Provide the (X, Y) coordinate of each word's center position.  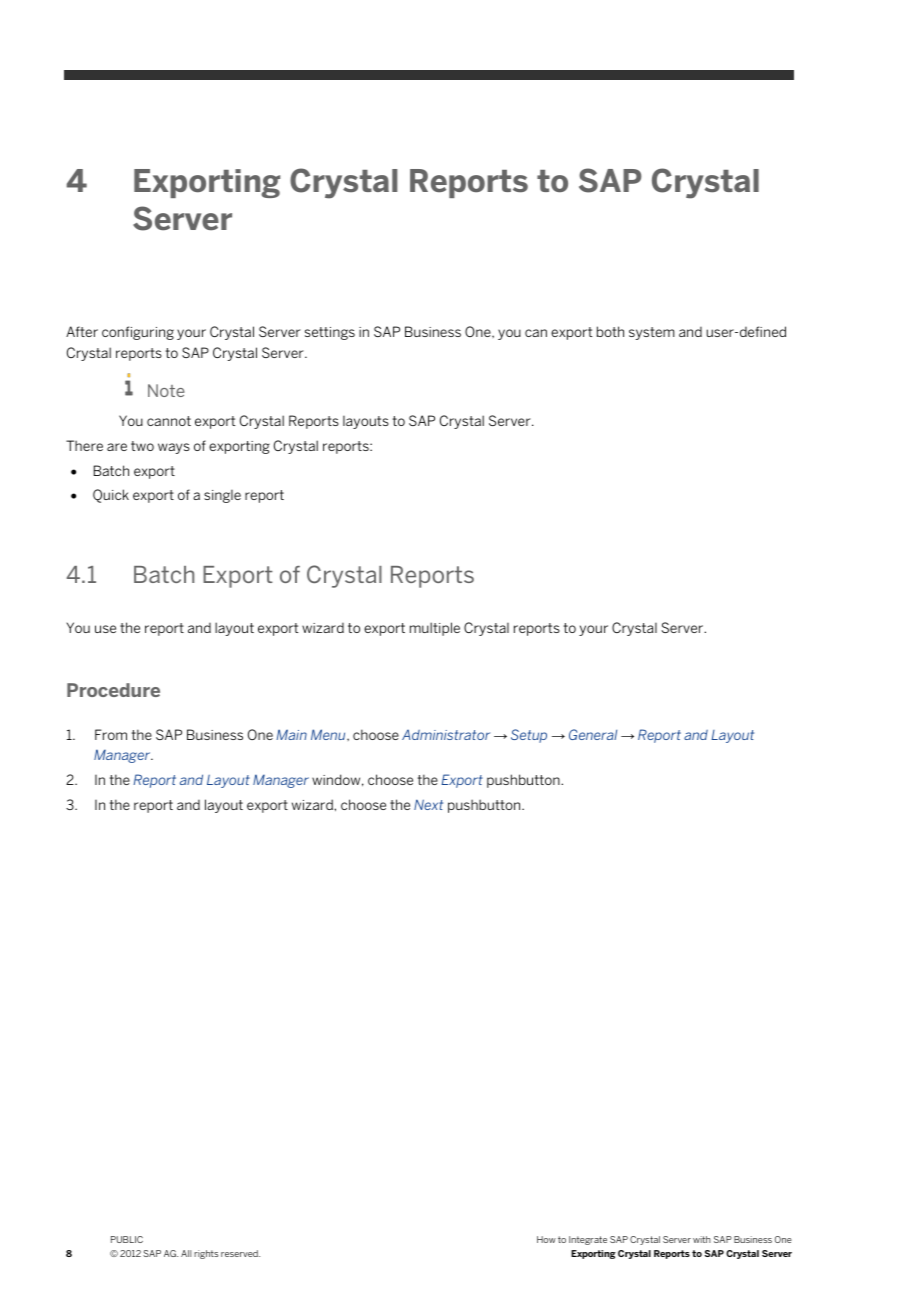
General (593, 734)
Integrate (588, 1240)
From (111, 734)
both (610, 331)
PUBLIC (127, 1239)
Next (428, 804)
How (546, 1239)
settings (330, 333)
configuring (138, 333)
